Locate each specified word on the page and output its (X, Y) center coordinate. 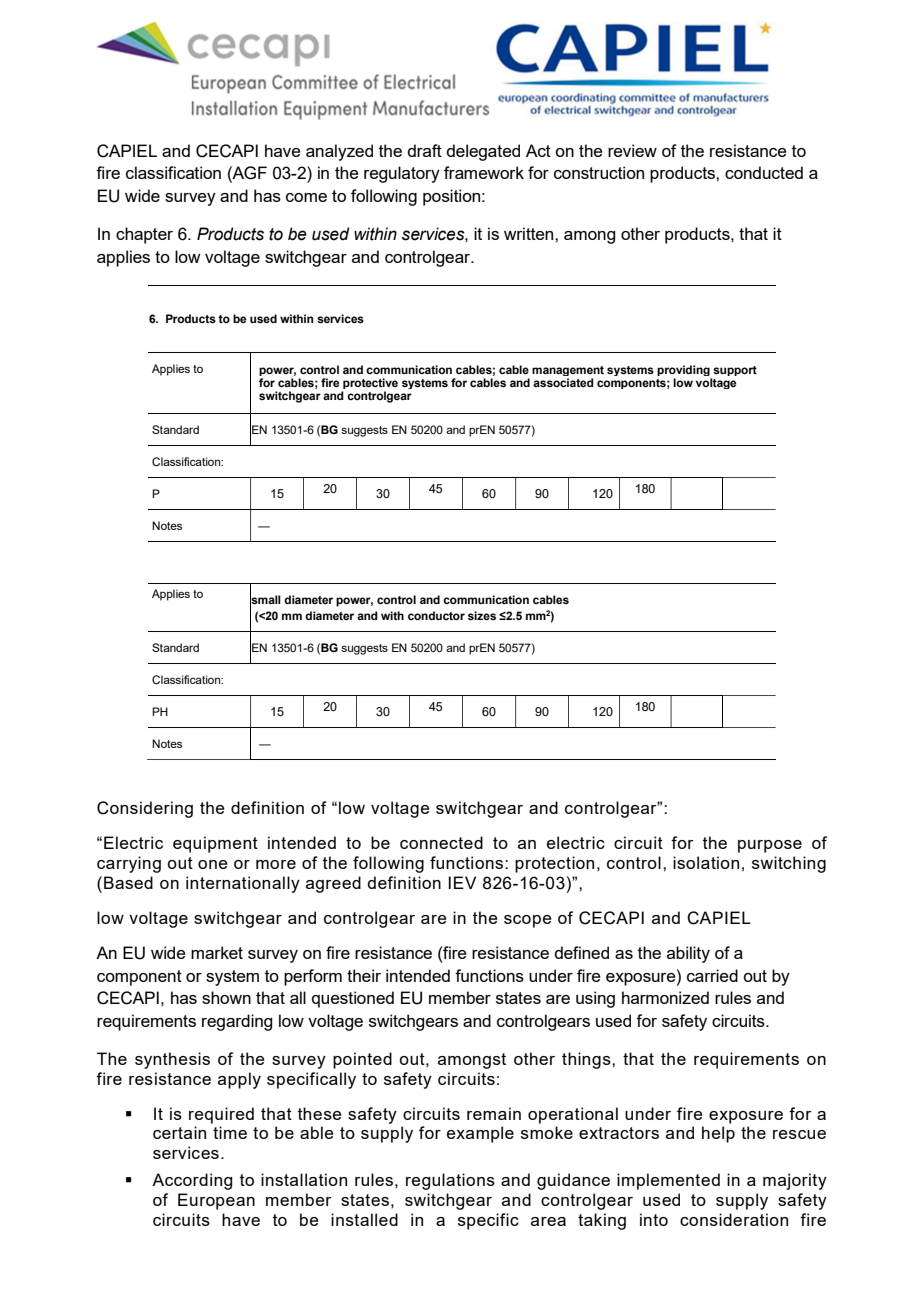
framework (484, 172)
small (265, 599)
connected (441, 842)
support (735, 371)
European (216, 1201)
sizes (482, 615)
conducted (764, 172)
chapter (144, 235)
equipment (215, 844)
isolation (706, 862)
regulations (450, 1181)
